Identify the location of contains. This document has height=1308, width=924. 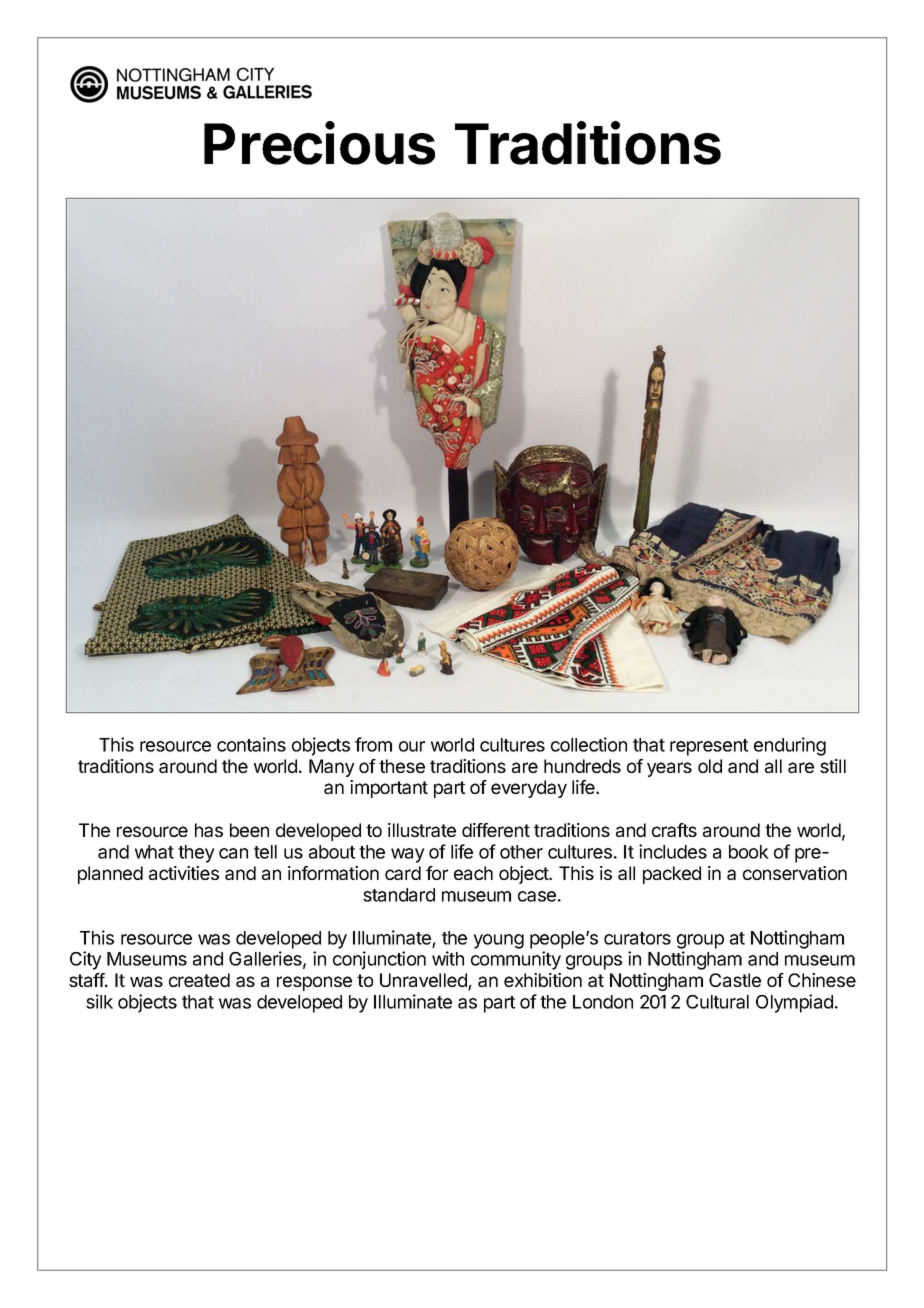
(251, 744).
